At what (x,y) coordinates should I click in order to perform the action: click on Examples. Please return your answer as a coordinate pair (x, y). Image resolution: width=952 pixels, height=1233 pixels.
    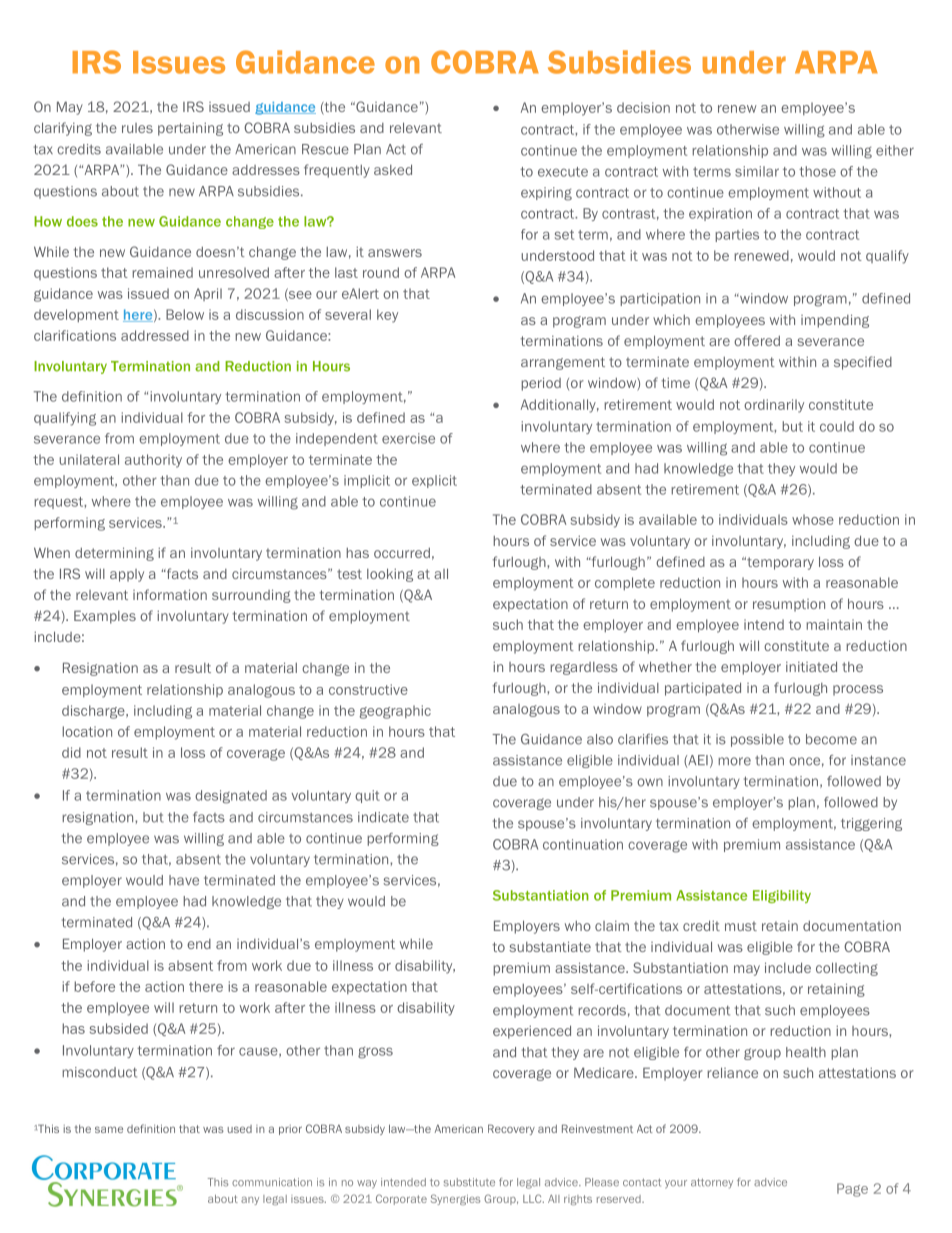
    Looking at the image, I should click on (105, 617).
